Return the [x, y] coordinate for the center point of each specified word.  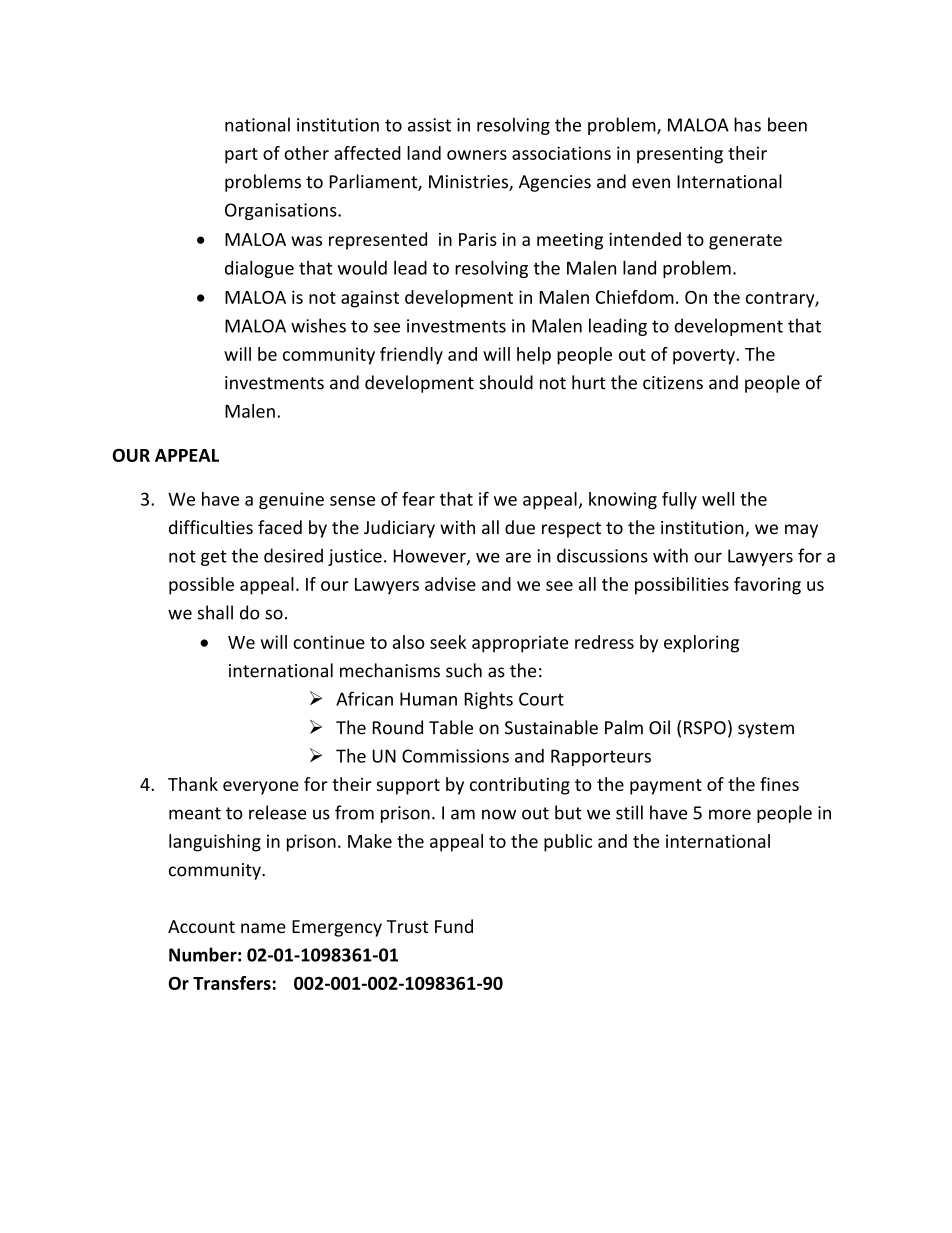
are [518, 558]
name [263, 928]
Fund [454, 926]
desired [293, 555]
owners [477, 155]
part [241, 156]
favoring [767, 586]
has [747, 124]
